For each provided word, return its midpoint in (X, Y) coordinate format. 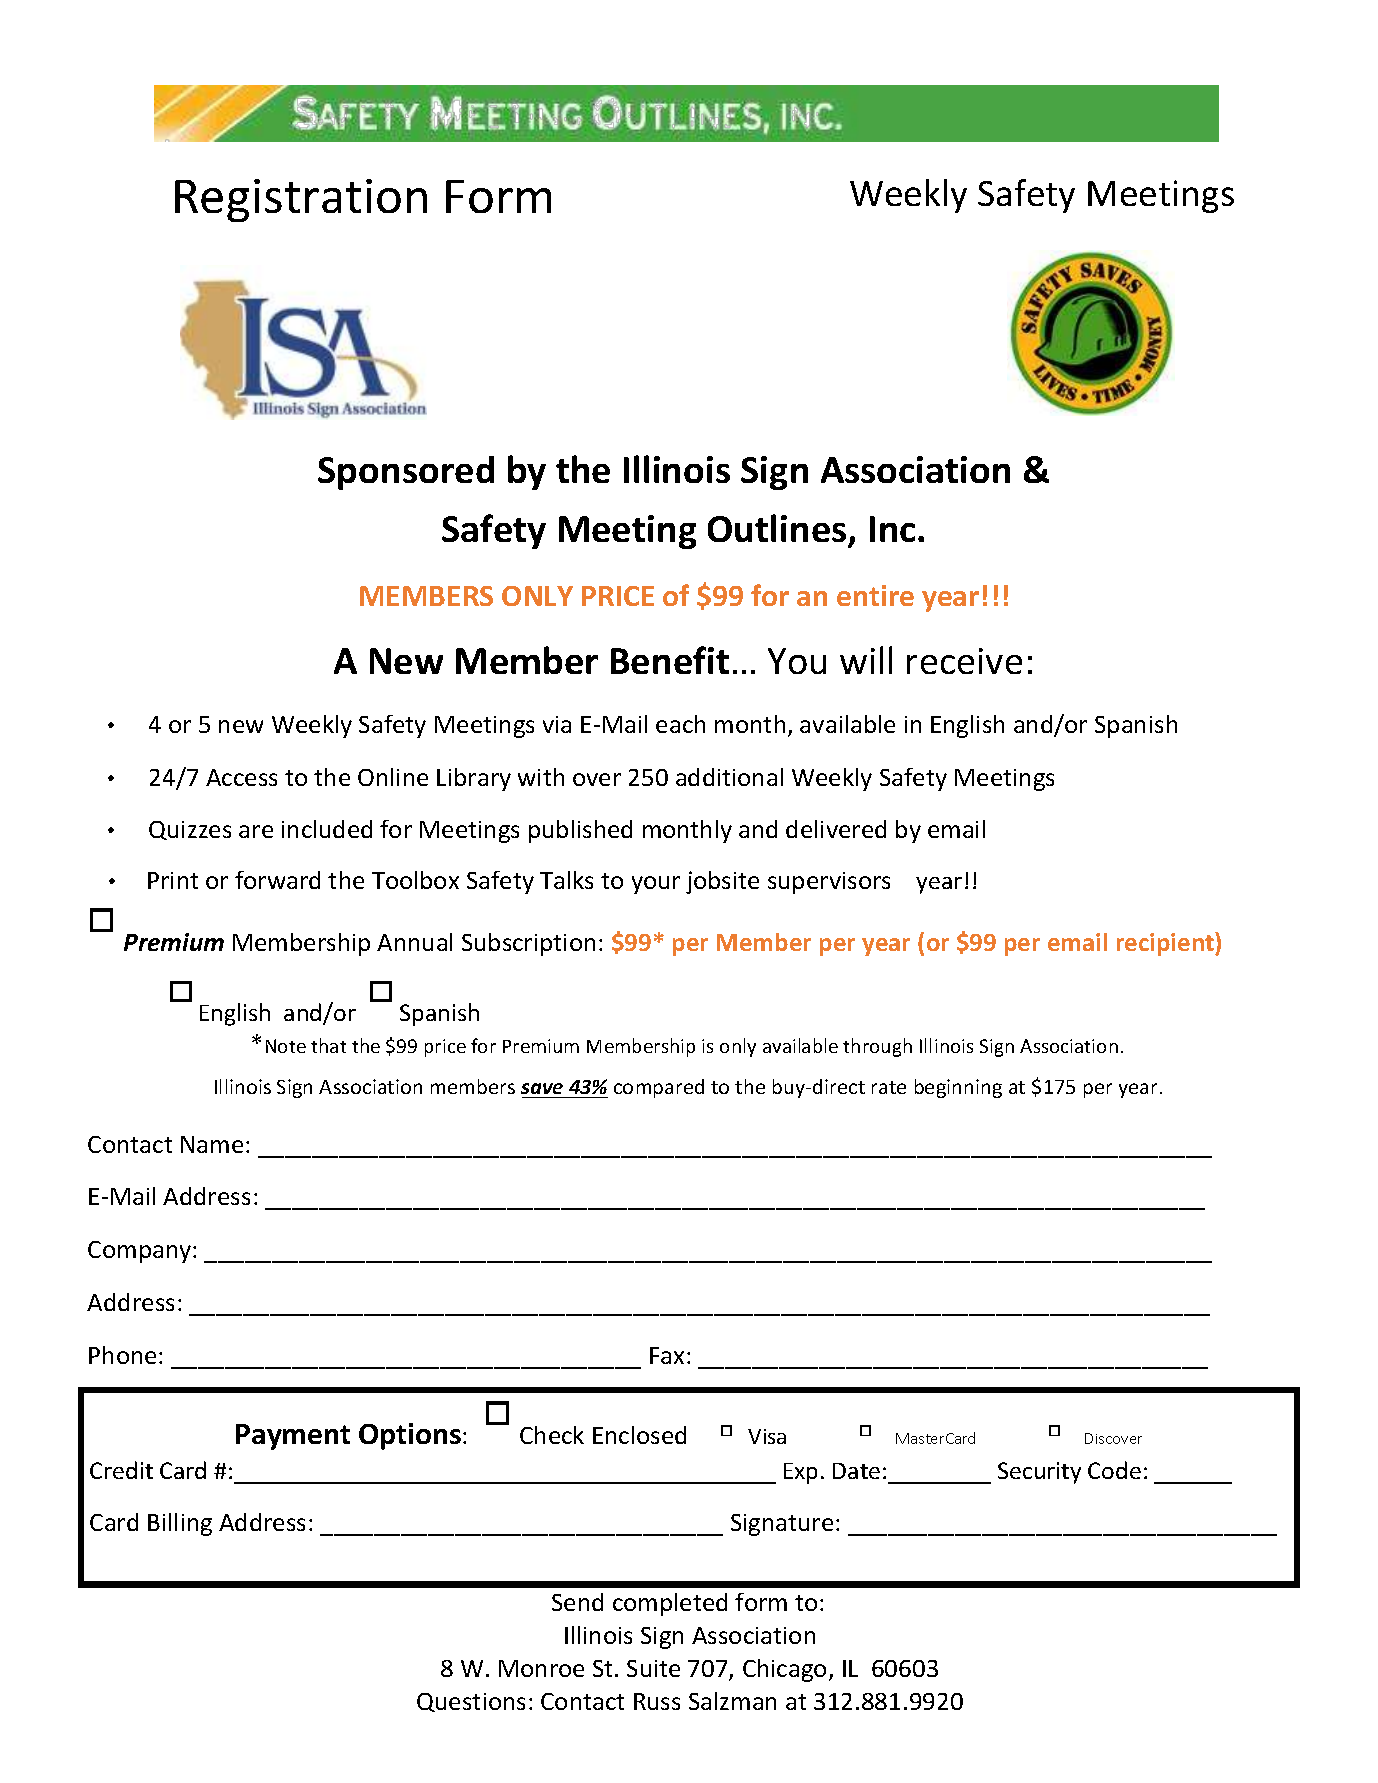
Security (1039, 1473)
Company (141, 1252)
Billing (180, 1524)
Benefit (670, 660)
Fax (667, 1355)
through (877, 1047)
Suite (653, 1668)
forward (277, 880)
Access (241, 777)
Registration (301, 200)
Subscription (528, 944)
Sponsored (406, 473)
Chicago (784, 1670)
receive (964, 661)
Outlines (777, 528)
